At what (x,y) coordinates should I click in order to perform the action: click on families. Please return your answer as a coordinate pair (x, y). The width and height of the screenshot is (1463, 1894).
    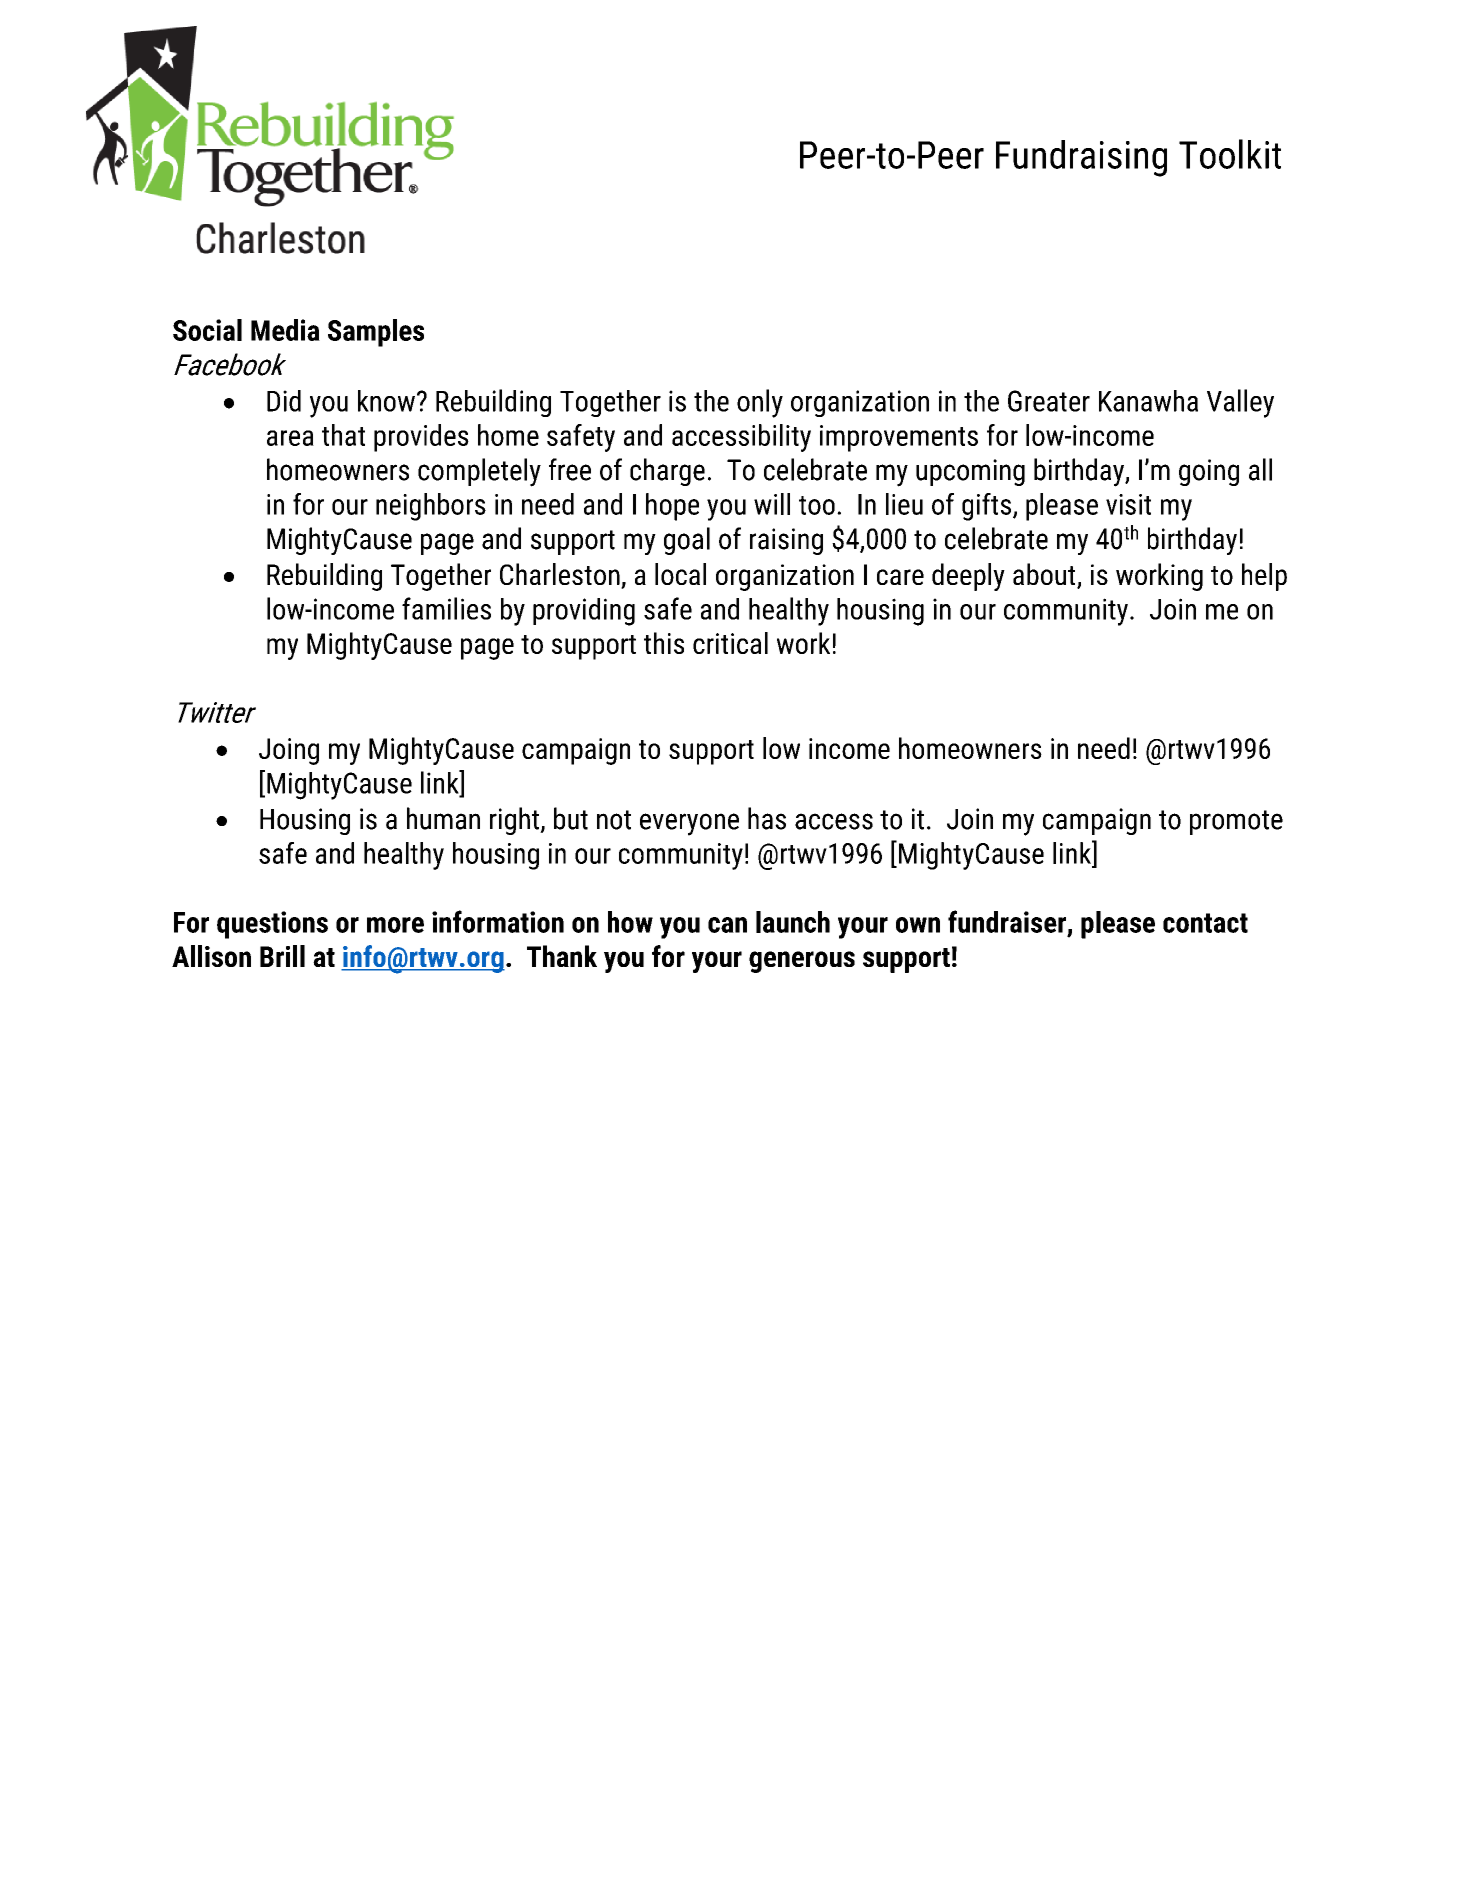
    Looking at the image, I should click on (446, 608).
